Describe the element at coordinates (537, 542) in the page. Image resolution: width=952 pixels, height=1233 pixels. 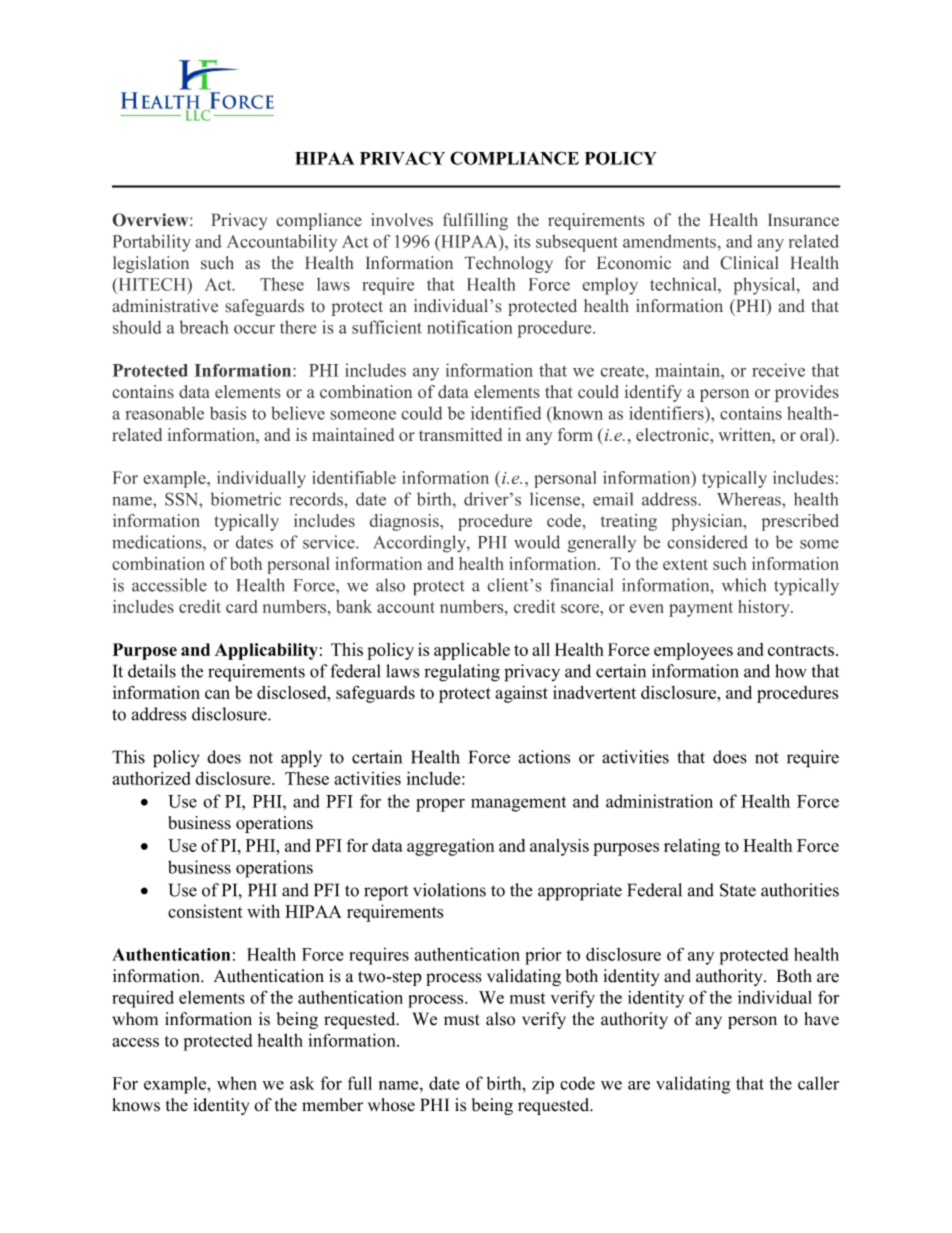
I see `would` at that location.
